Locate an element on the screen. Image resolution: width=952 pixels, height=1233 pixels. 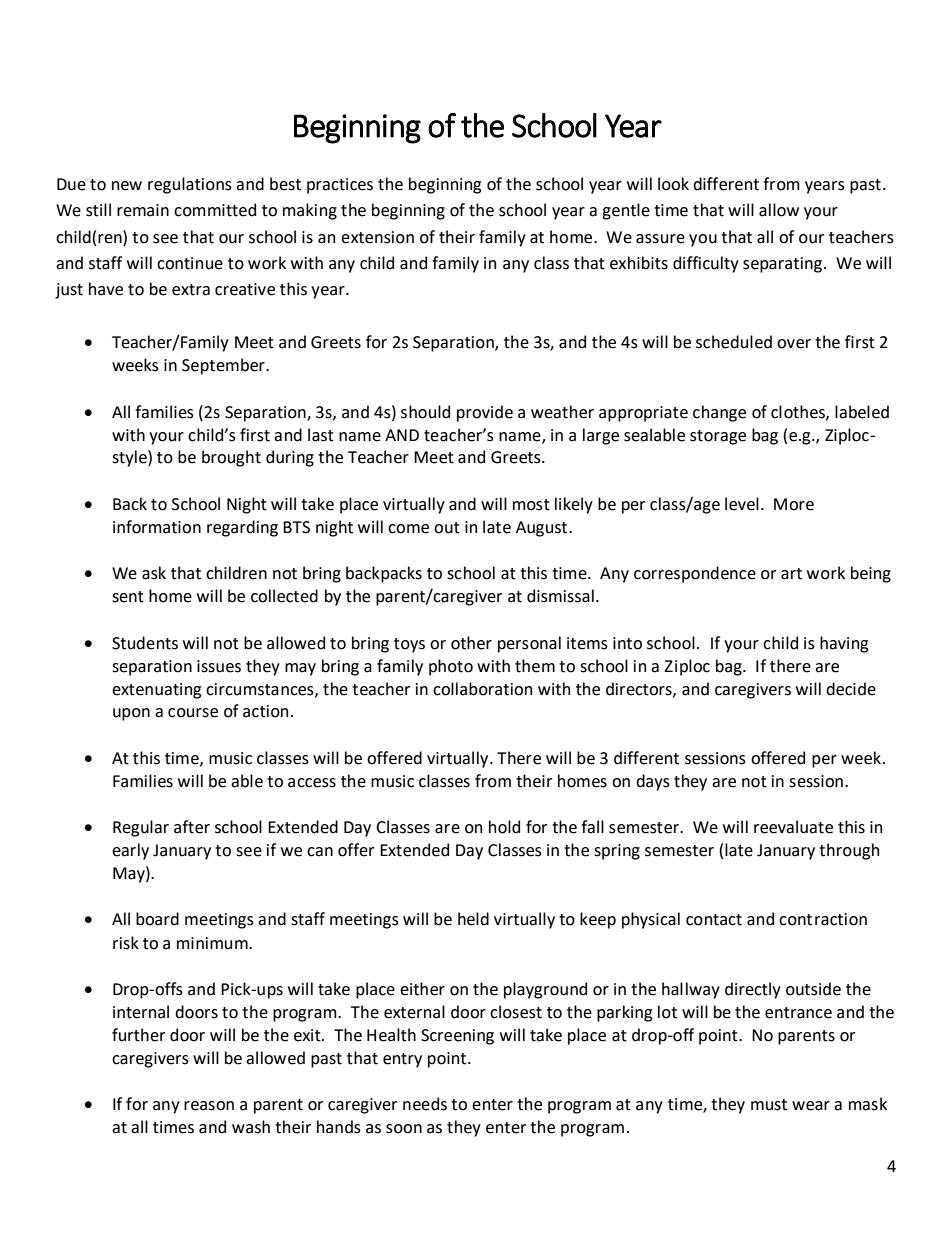
reason is located at coordinates (209, 1106).
